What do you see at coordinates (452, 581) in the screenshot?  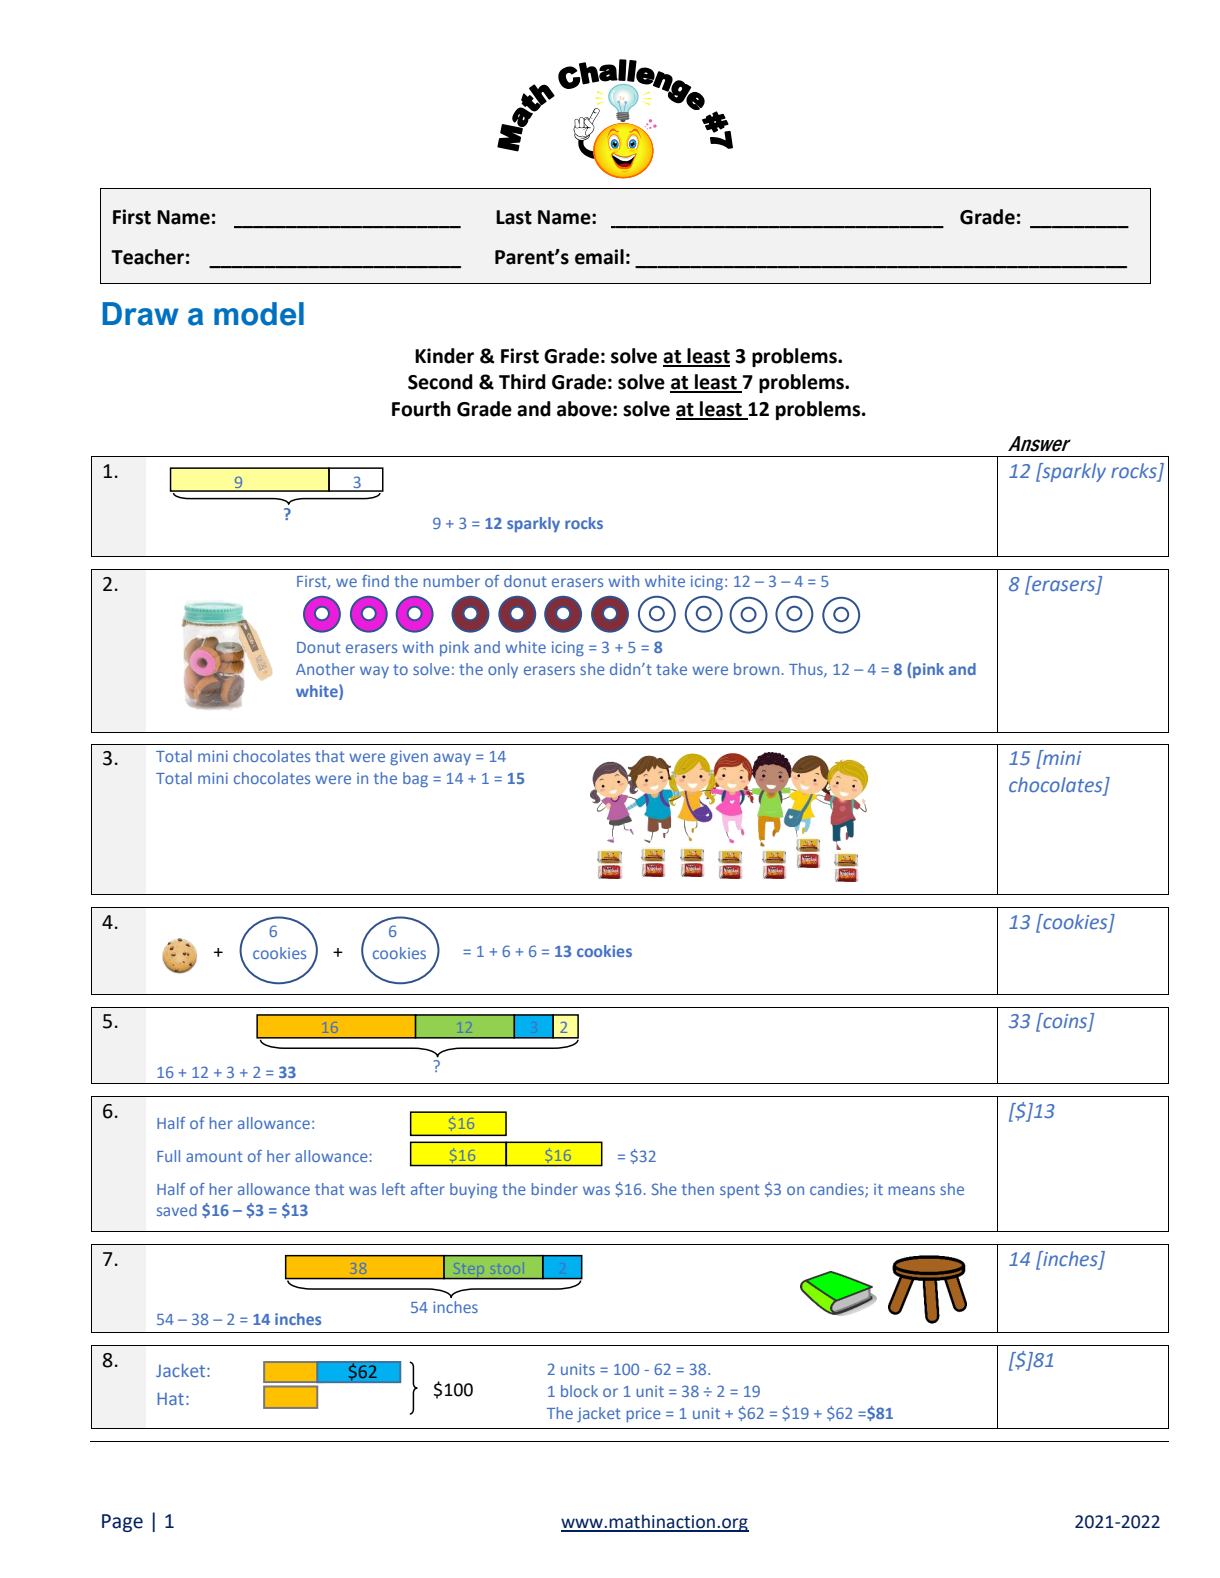 I see `number` at bounding box center [452, 581].
